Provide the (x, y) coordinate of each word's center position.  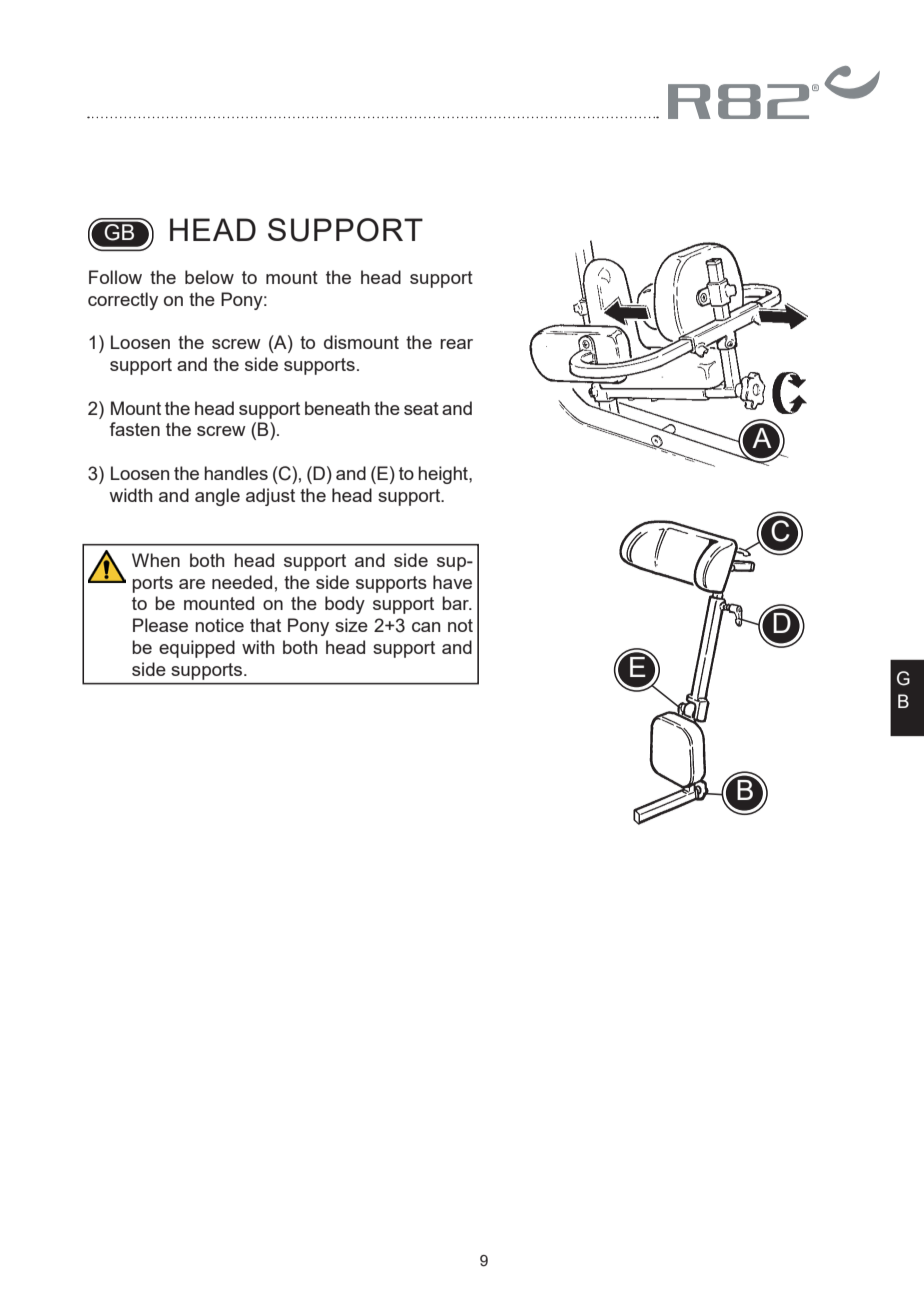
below (209, 277)
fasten (134, 429)
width (130, 495)
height (444, 475)
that (265, 625)
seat (421, 408)
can (426, 627)
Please (160, 625)
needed (242, 582)
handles (236, 473)
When (156, 560)
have (452, 582)
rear (456, 344)
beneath (337, 408)
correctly (123, 301)
